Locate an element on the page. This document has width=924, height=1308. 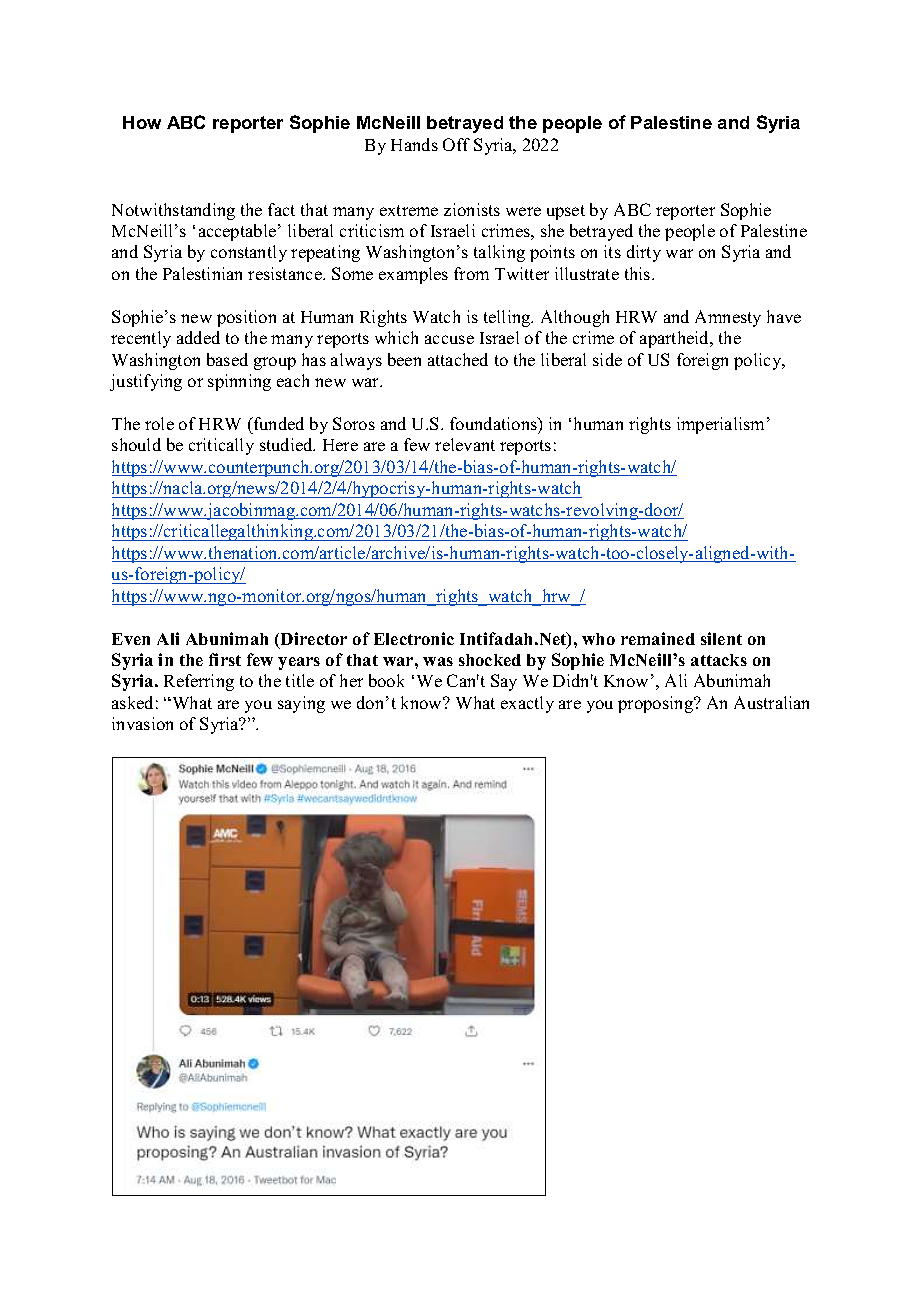
Off is located at coordinates (456, 144).
